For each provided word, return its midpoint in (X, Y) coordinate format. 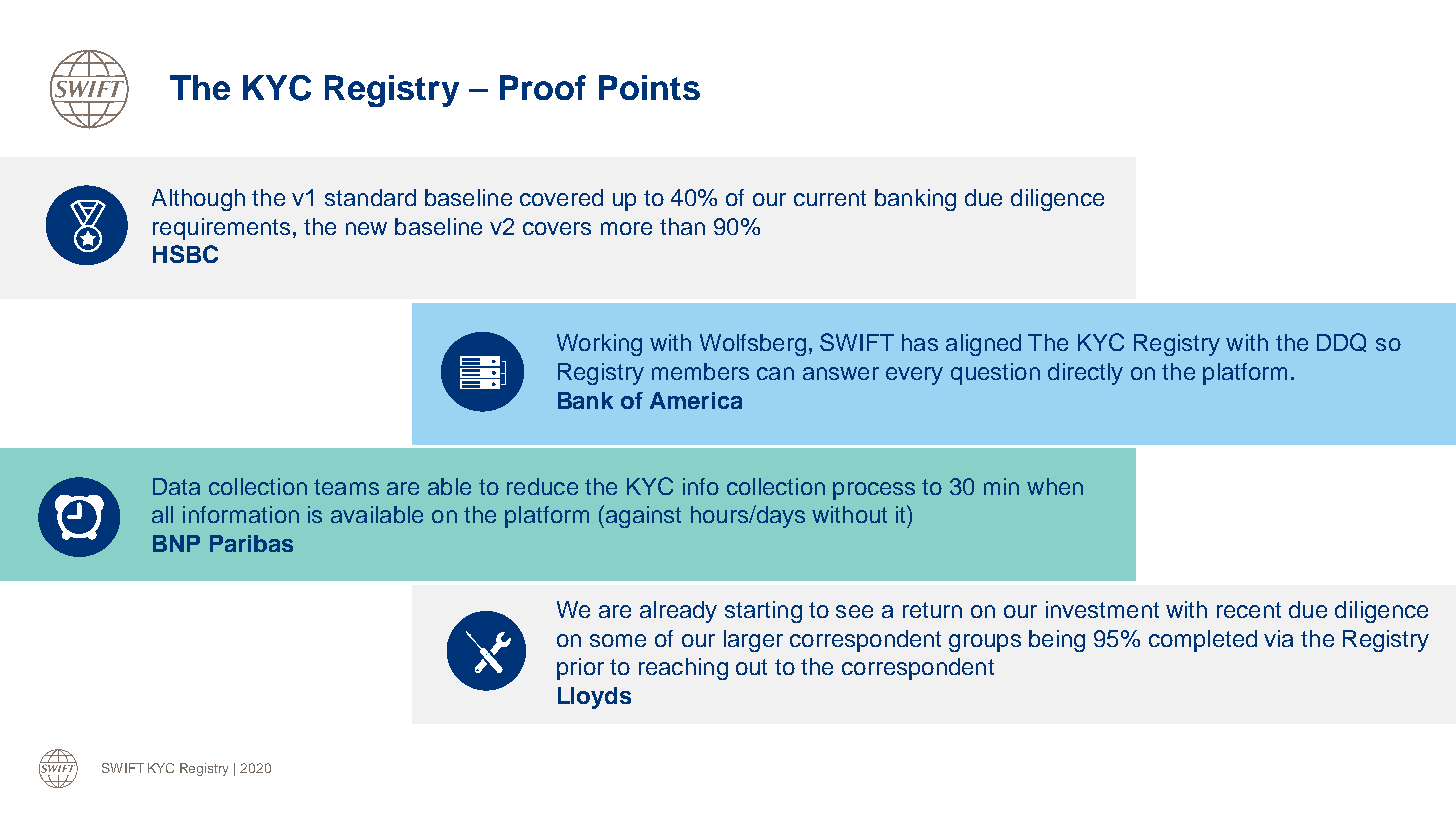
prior (580, 669)
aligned (983, 345)
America (696, 400)
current (830, 198)
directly (1085, 374)
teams (346, 487)
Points (649, 87)
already (678, 612)
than (682, 226)
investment (1102, 609)
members (700, 371)
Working (599, 345)
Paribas (251, 543)
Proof (543, 87)
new (366, 228)
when (1055, 486)
